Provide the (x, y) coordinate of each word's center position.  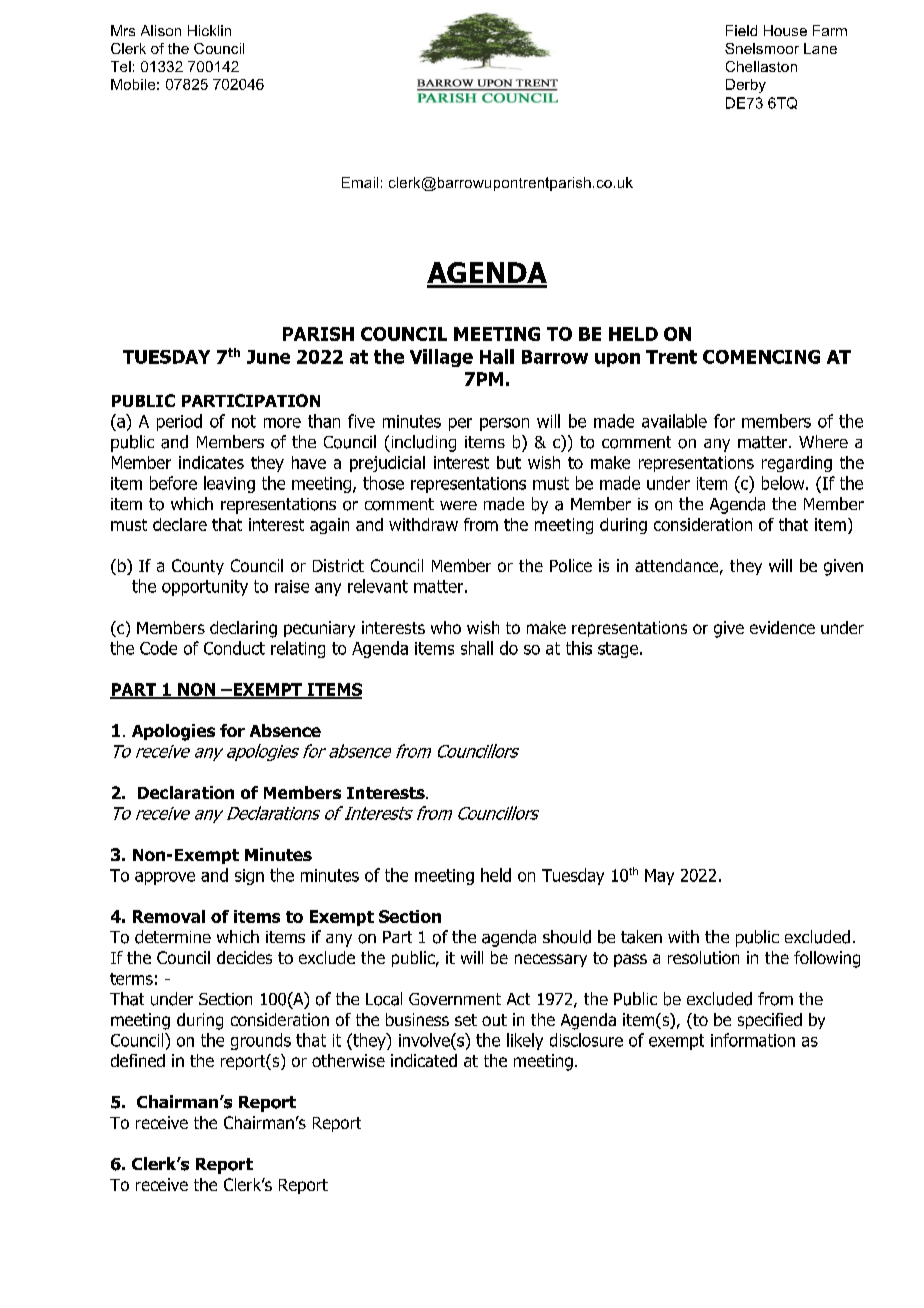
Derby (746, 86)
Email (360, 182)
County (198, 567)
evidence (782, 627)
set (466, 1020)
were (458, 505)
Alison (161, 30)
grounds (261, 1041)
